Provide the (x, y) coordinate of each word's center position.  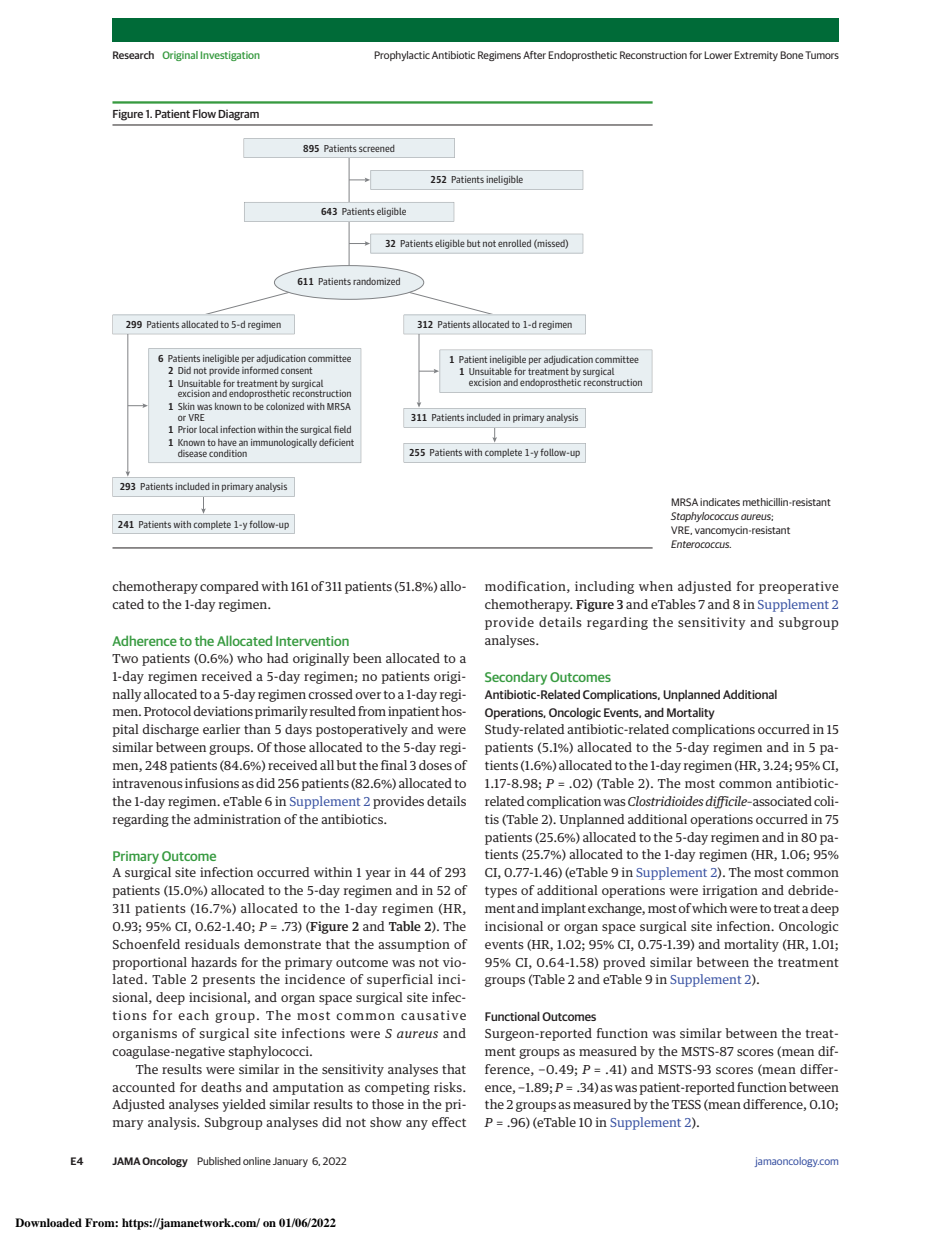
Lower (718, 55)
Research (133, 55)
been (367, 658)
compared (229, 587)
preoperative (799, 587)
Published (219, 1161)
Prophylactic (402, 56)
